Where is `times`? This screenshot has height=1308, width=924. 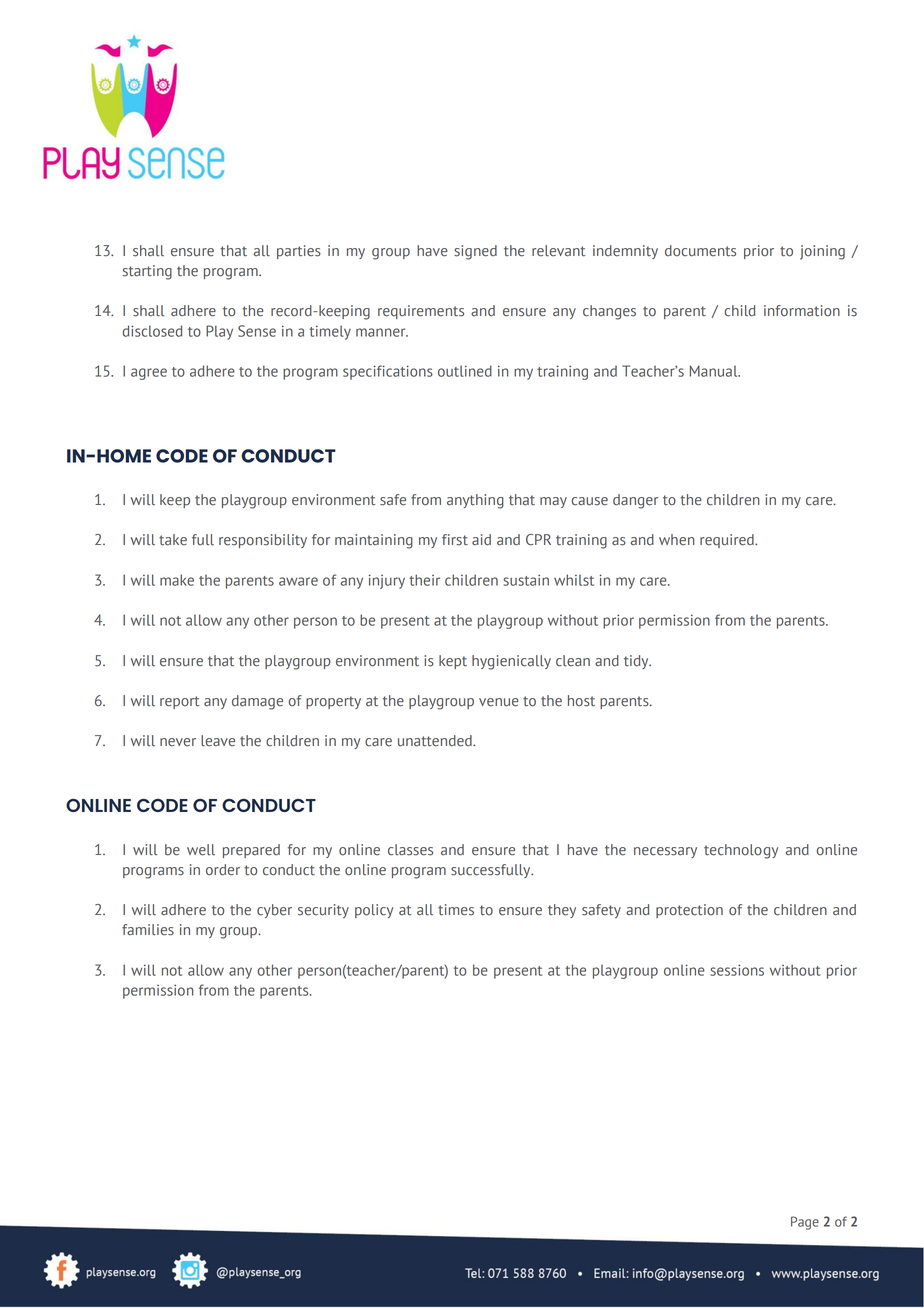 times is located at coordinates (456, 910).
